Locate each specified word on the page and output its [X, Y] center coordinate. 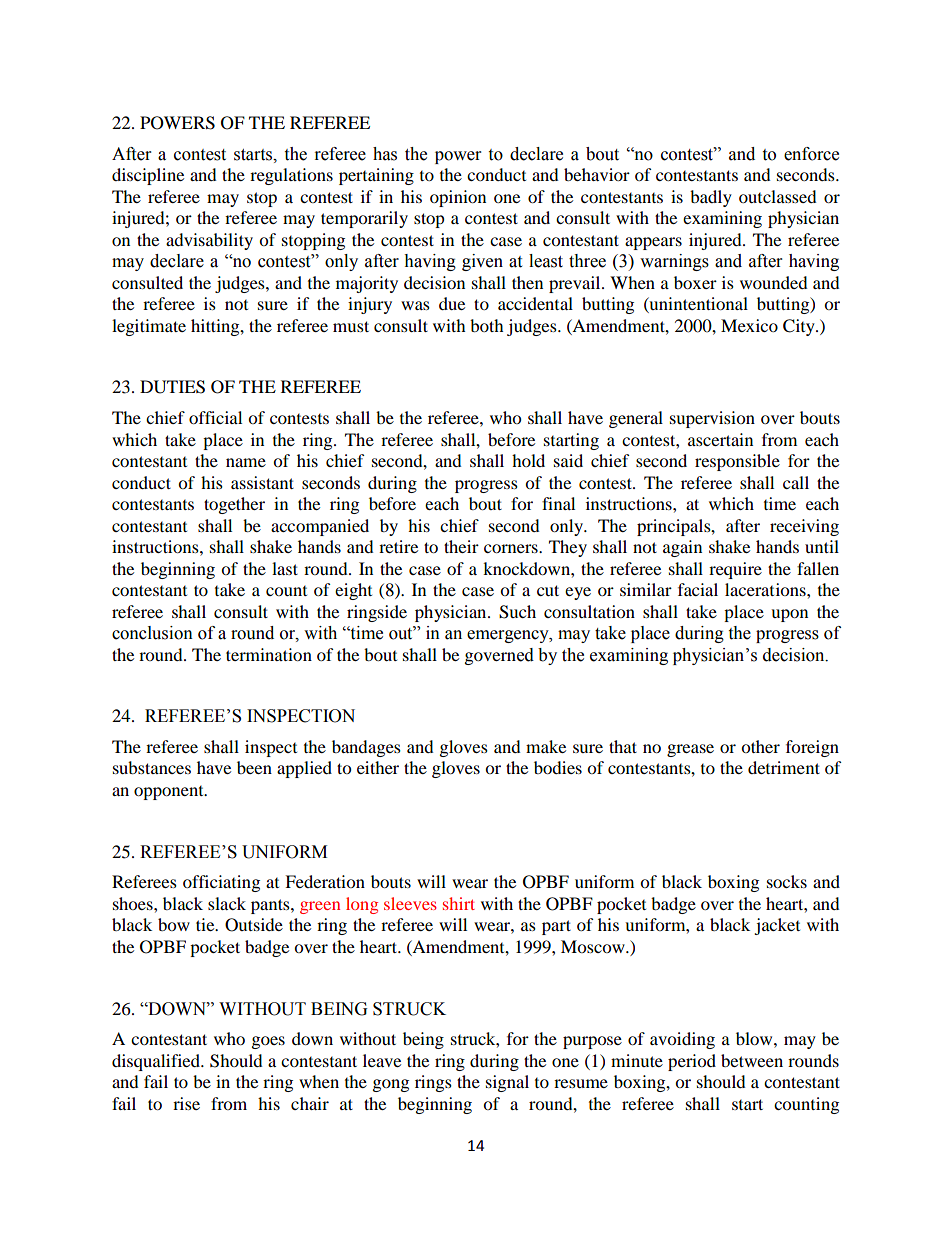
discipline [148, 176]
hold [528, 460]
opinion [458, 198]
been [254, 767]
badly [711, 198]
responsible [737, 462]
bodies [558, 767]
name [246, 462]
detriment [784, 767]
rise [186, 1103]
